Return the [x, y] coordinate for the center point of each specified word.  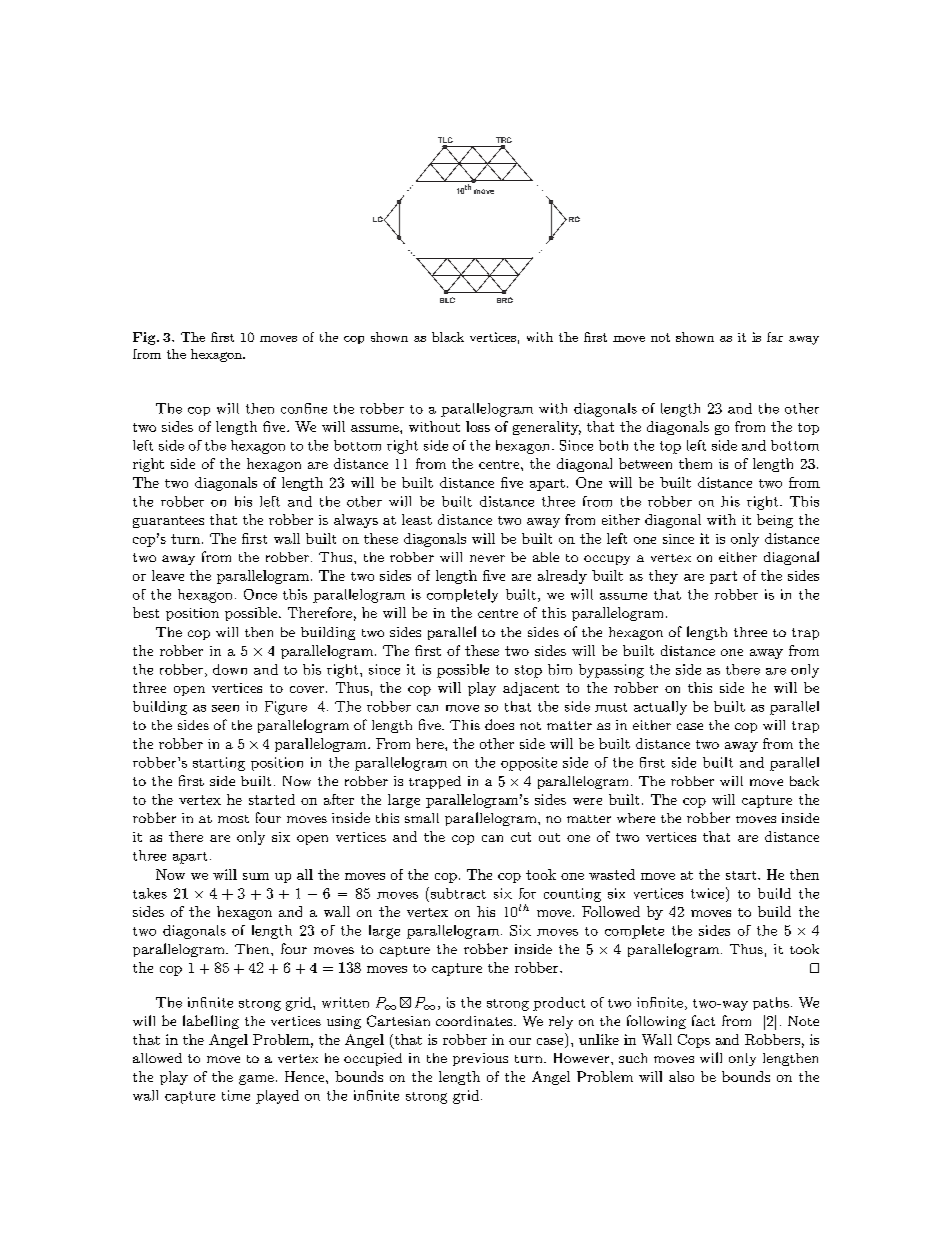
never [487, 558]
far [775, 337]
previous [480, 1059]
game [256, 1080]
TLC [445, 141]
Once [260, 594]
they [663, 577]
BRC [505, 300]
